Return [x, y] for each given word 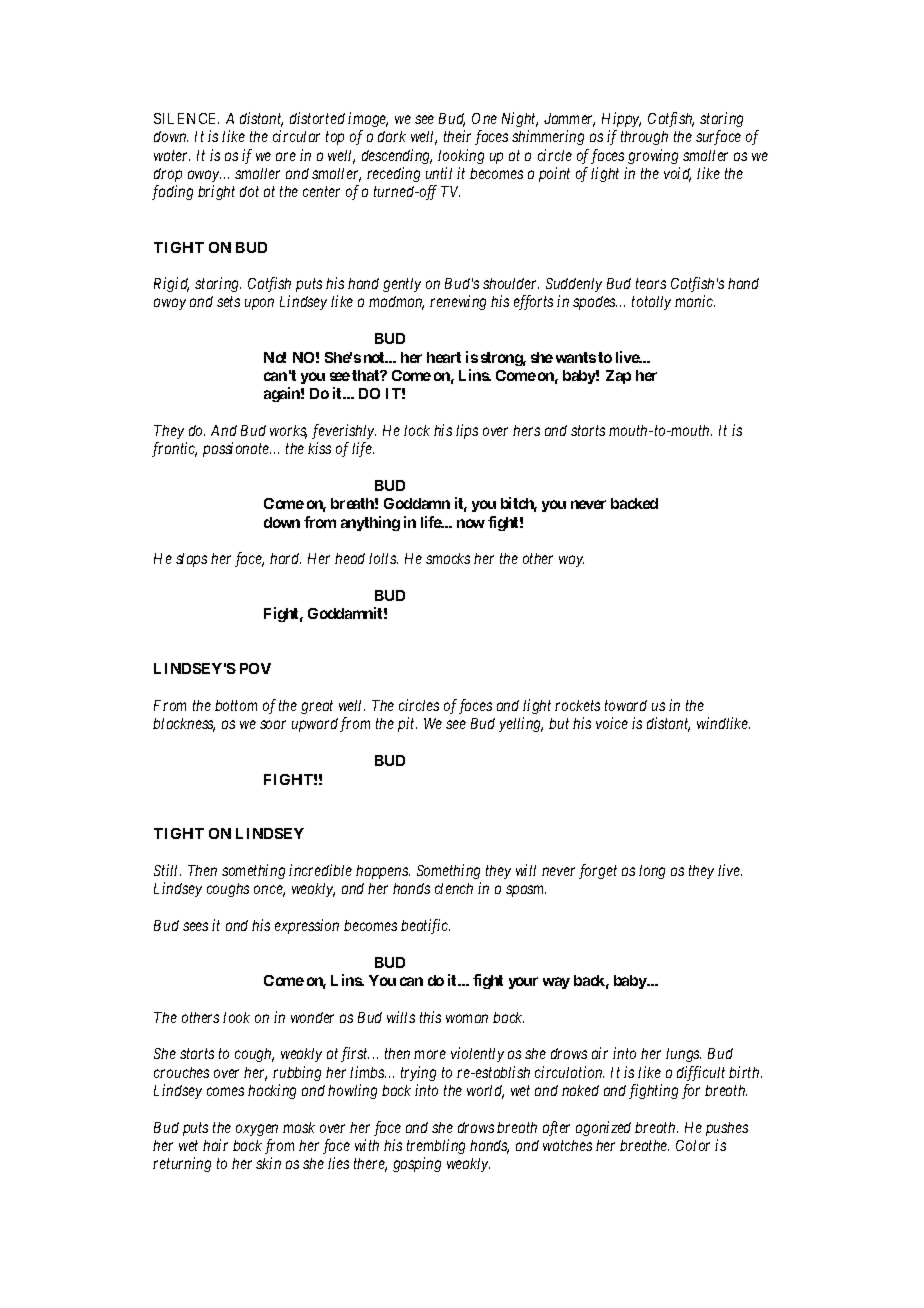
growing [653, 156]
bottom [236, 705]
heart [444, 357]
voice [612, 723]
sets [228, 302]
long [652, 872]
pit [407, 724]
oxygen [257, 1130]
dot [249, 191]
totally [651, 303]
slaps [191, 560]
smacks [448, 558]
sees [195, 926]
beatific [425, 926]
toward [626, 705]
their [457, 136]
